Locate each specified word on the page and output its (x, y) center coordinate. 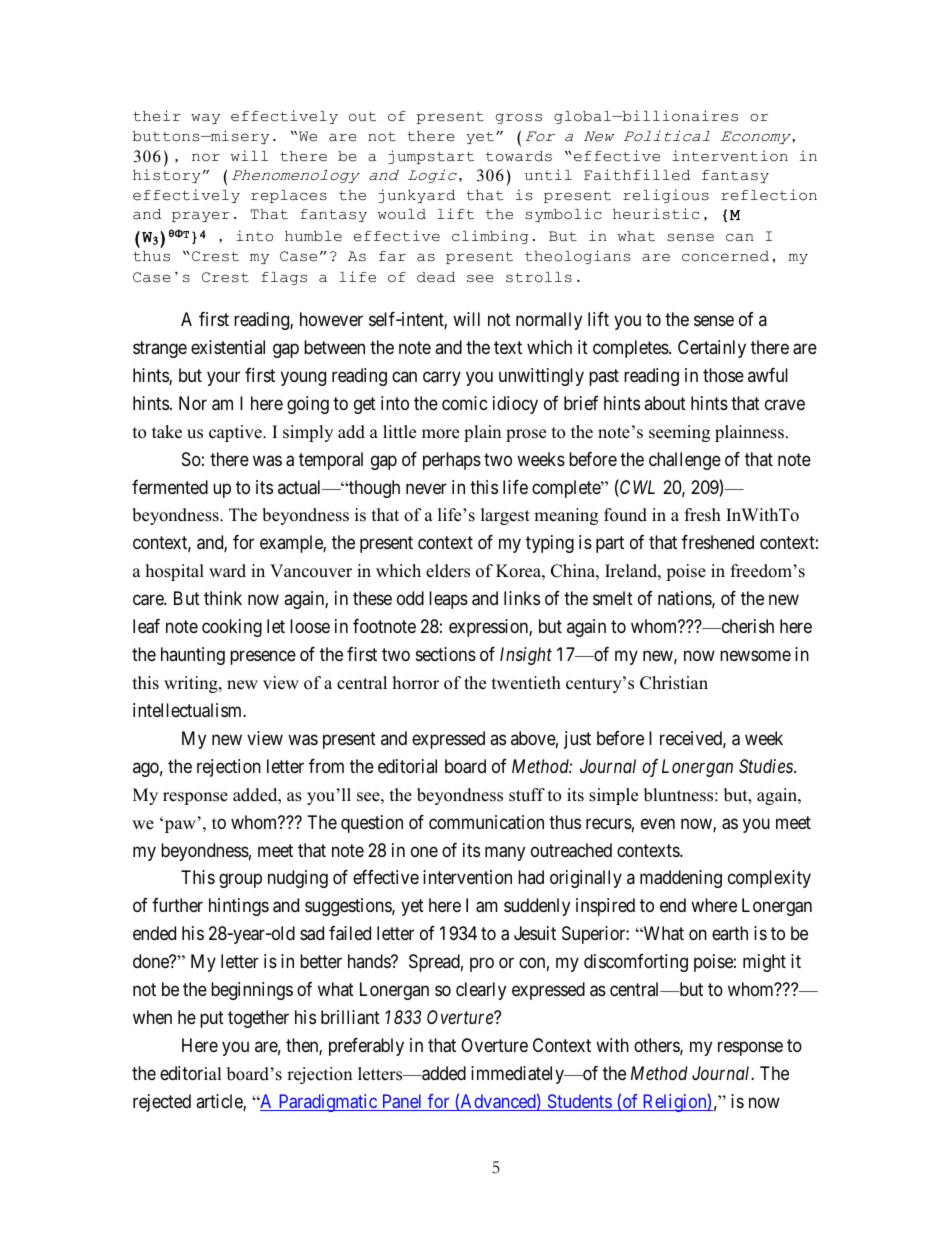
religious (666, 196)
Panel (402, 1102)
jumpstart (431, 157)
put (212, 1019)
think (223, 598)
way (205, 118)
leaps (448, 600)
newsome (755, 656)
